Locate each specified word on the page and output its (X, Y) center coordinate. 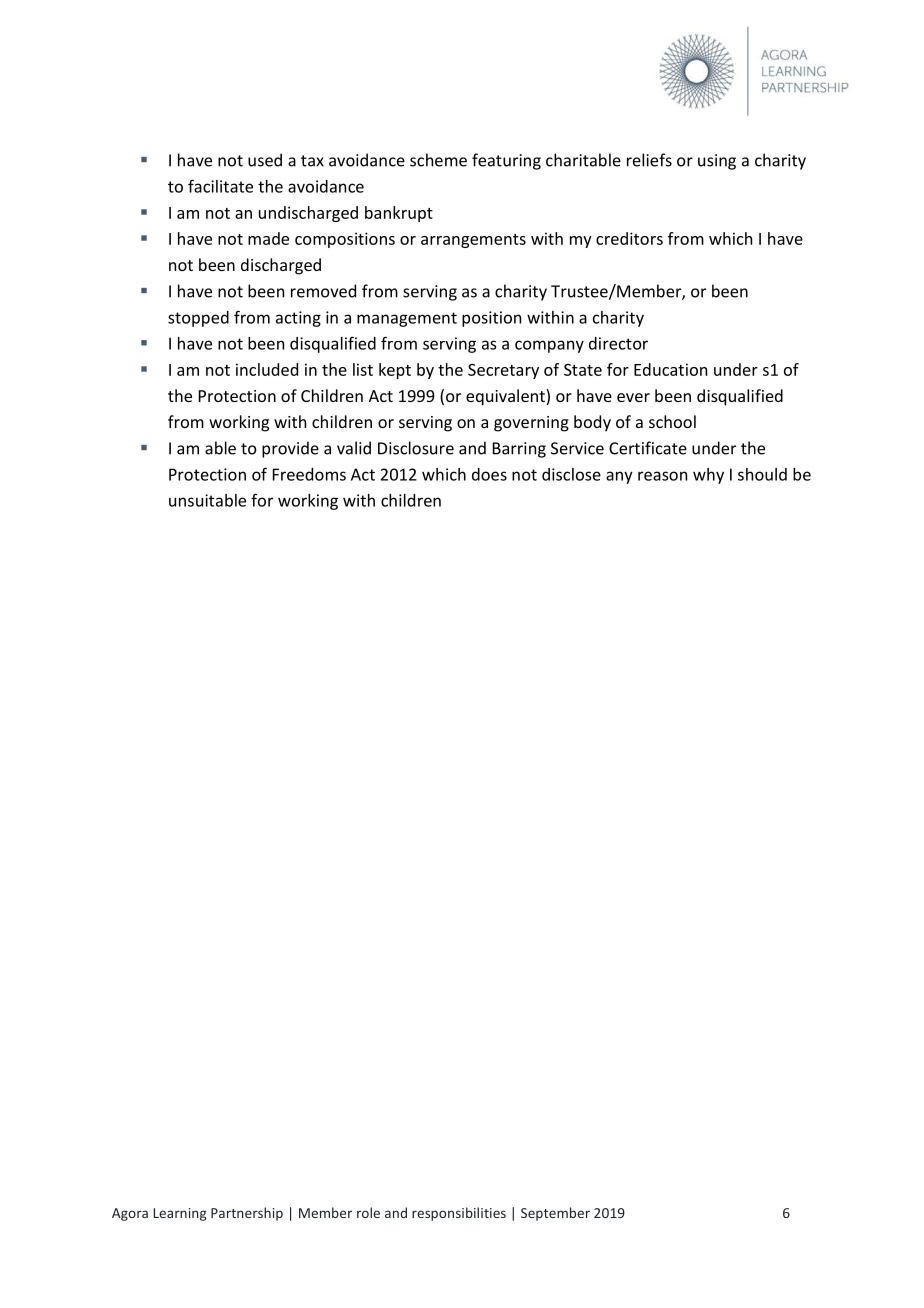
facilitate (220, 186)
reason (662, 476)
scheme (438, 160)
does (489, 474)
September (555, 1214)
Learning (180, 1214)
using (717, 162)
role (368, 1212)
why (708, 476)
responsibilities (459, 1214)
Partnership (247, 1214)
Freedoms (309, 474)
